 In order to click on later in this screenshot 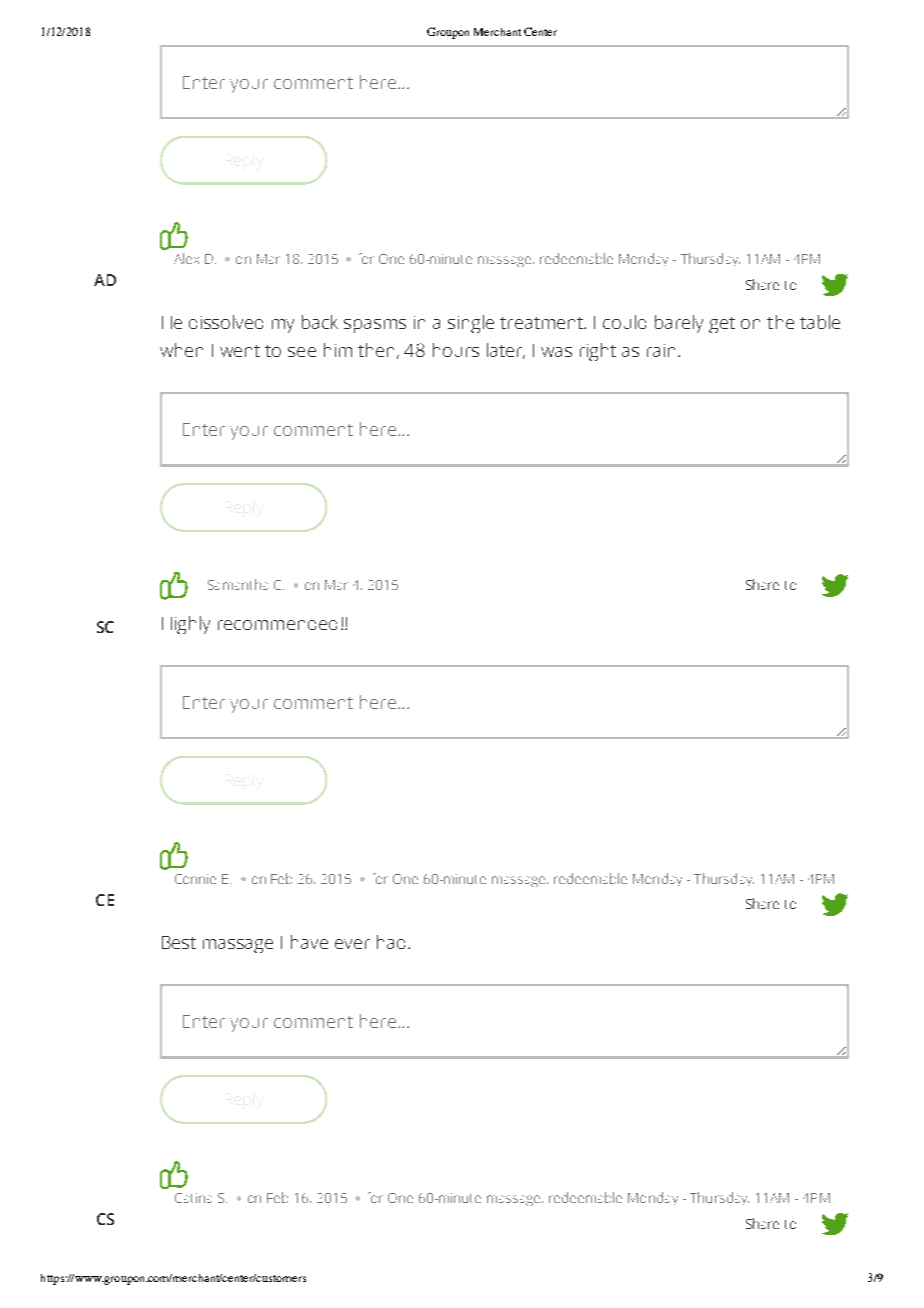, I will do `click(506, 351)`.
